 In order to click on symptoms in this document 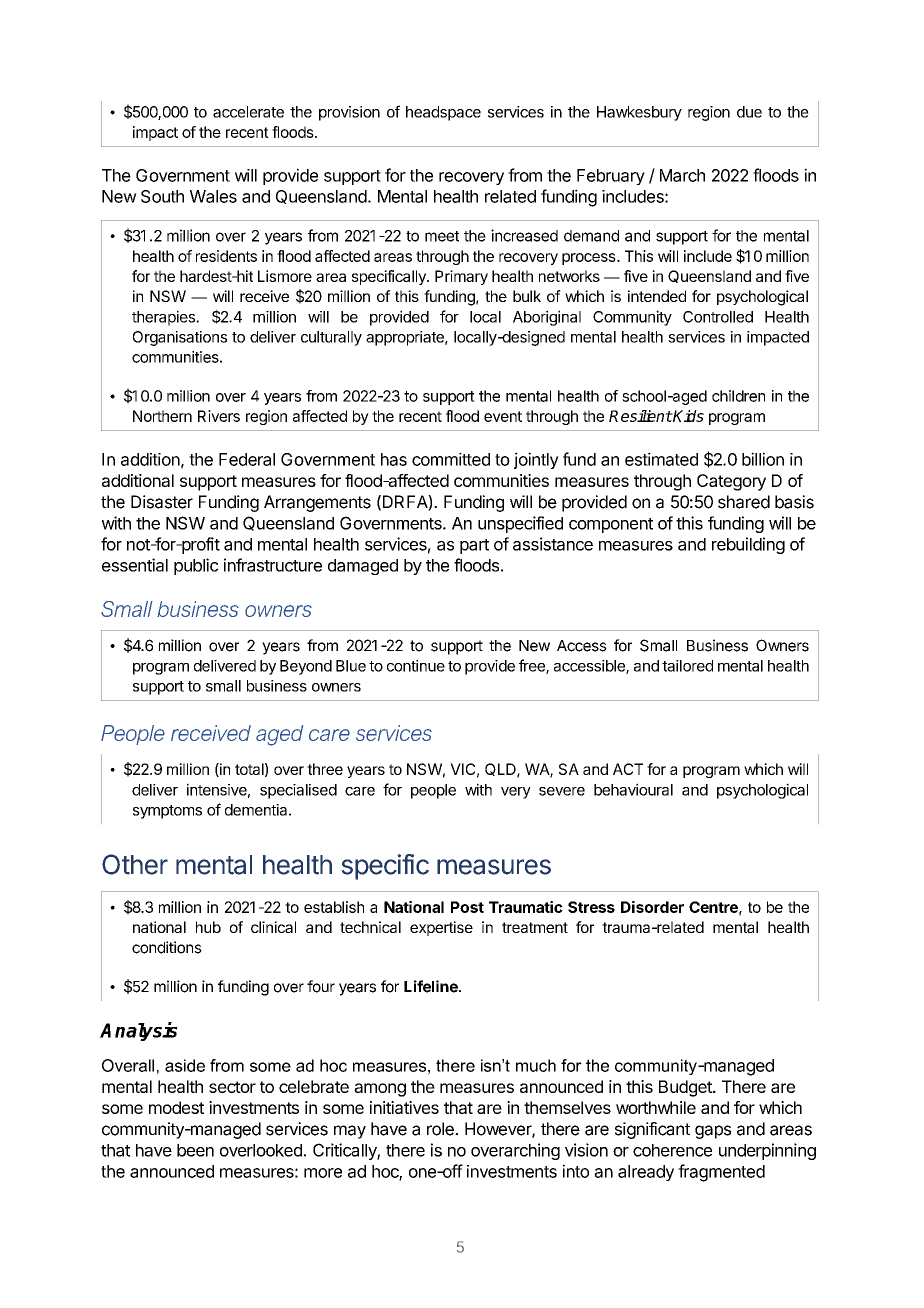, I will do `click(167, 812)`.
